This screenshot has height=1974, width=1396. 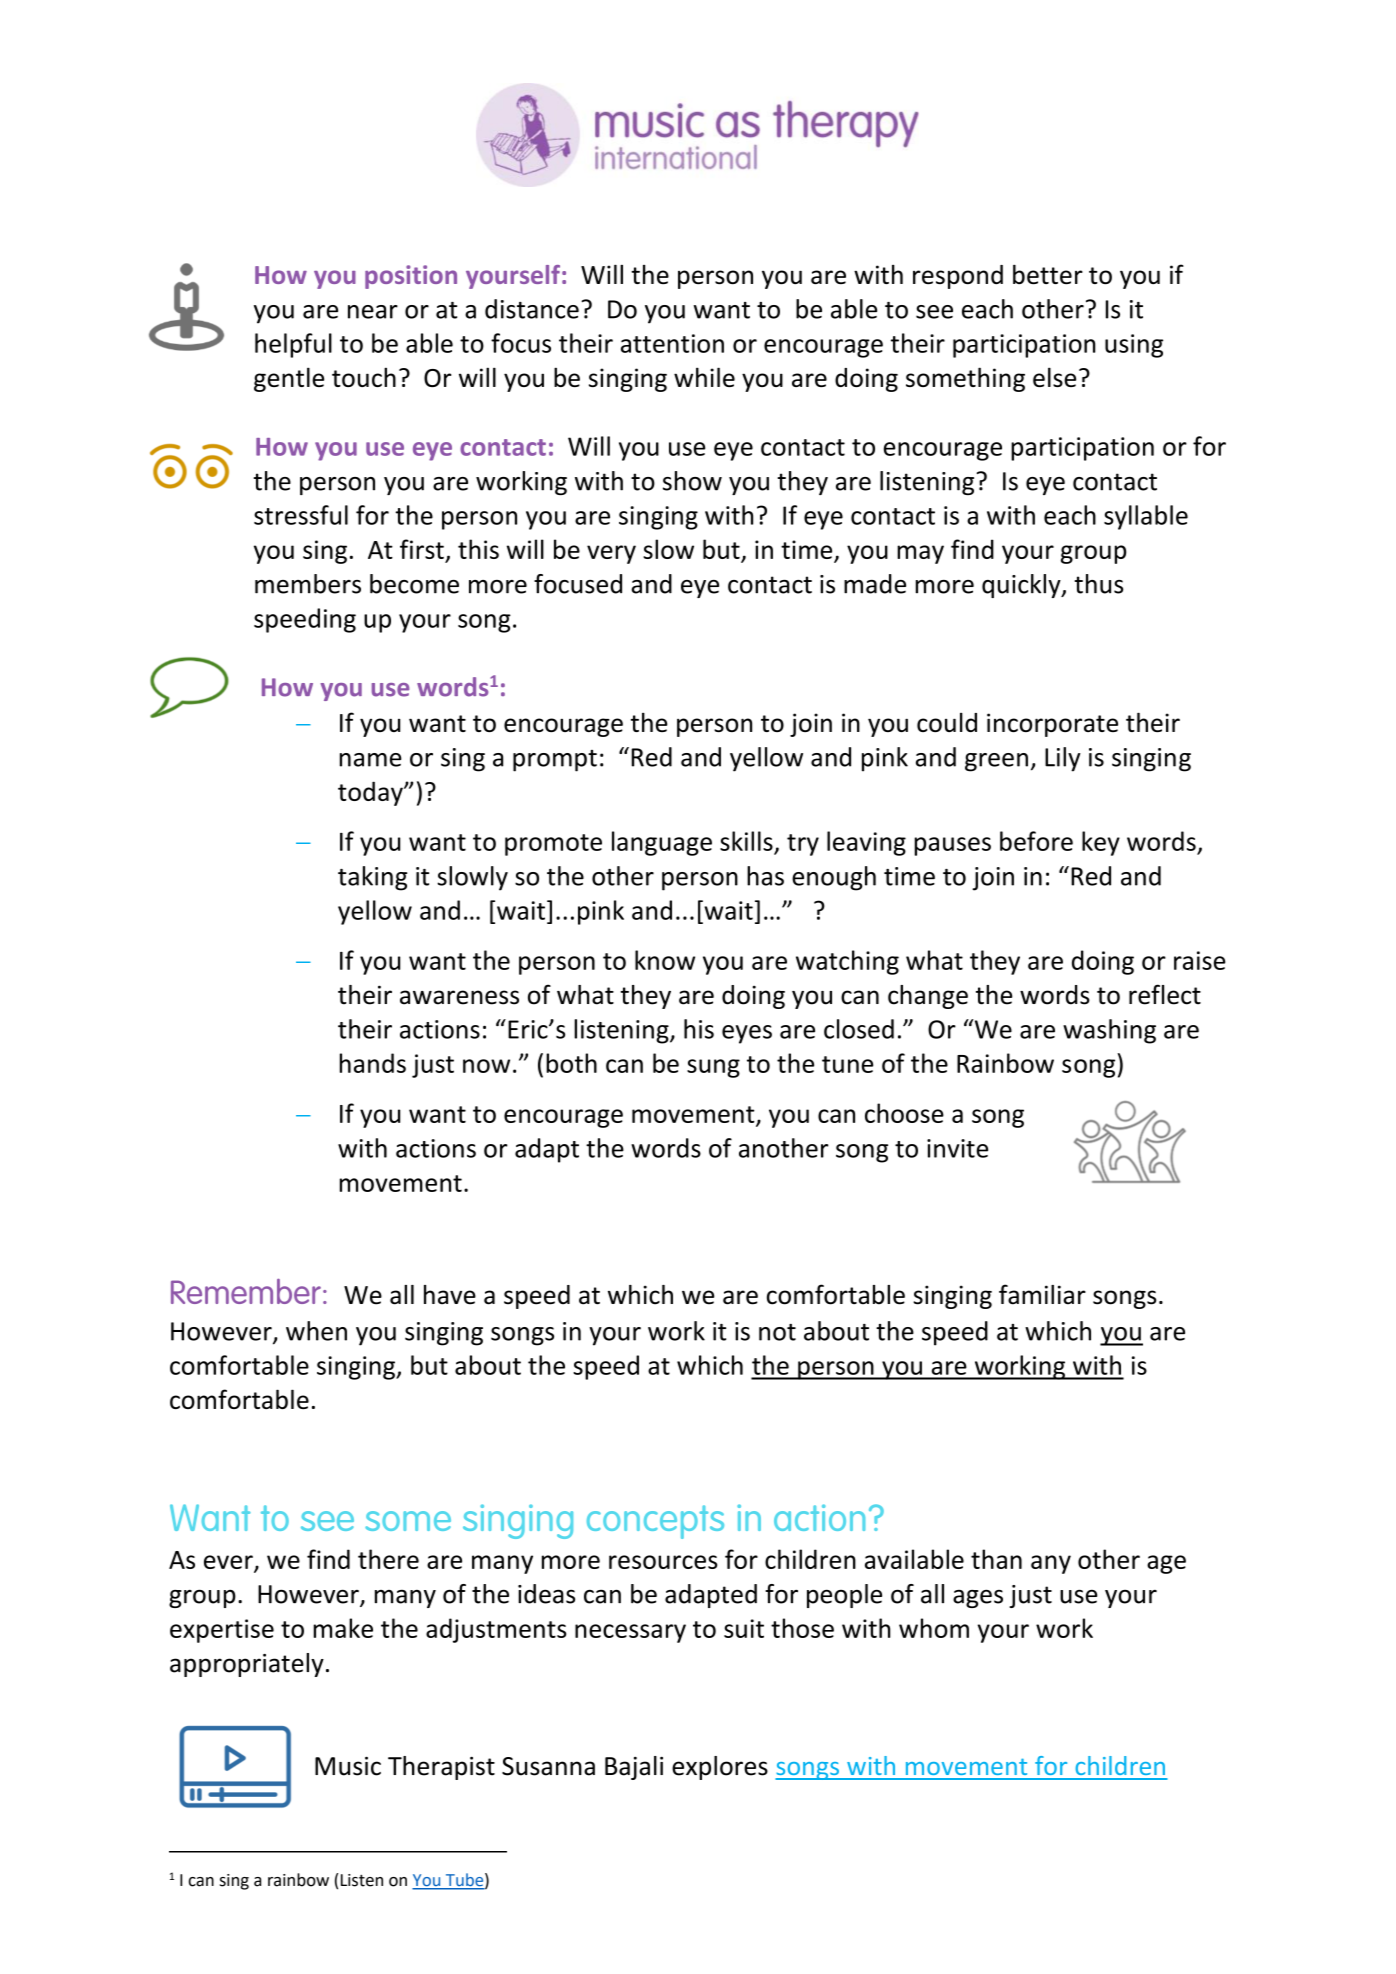 I want to click on better, so click(x=1048, y=274).
